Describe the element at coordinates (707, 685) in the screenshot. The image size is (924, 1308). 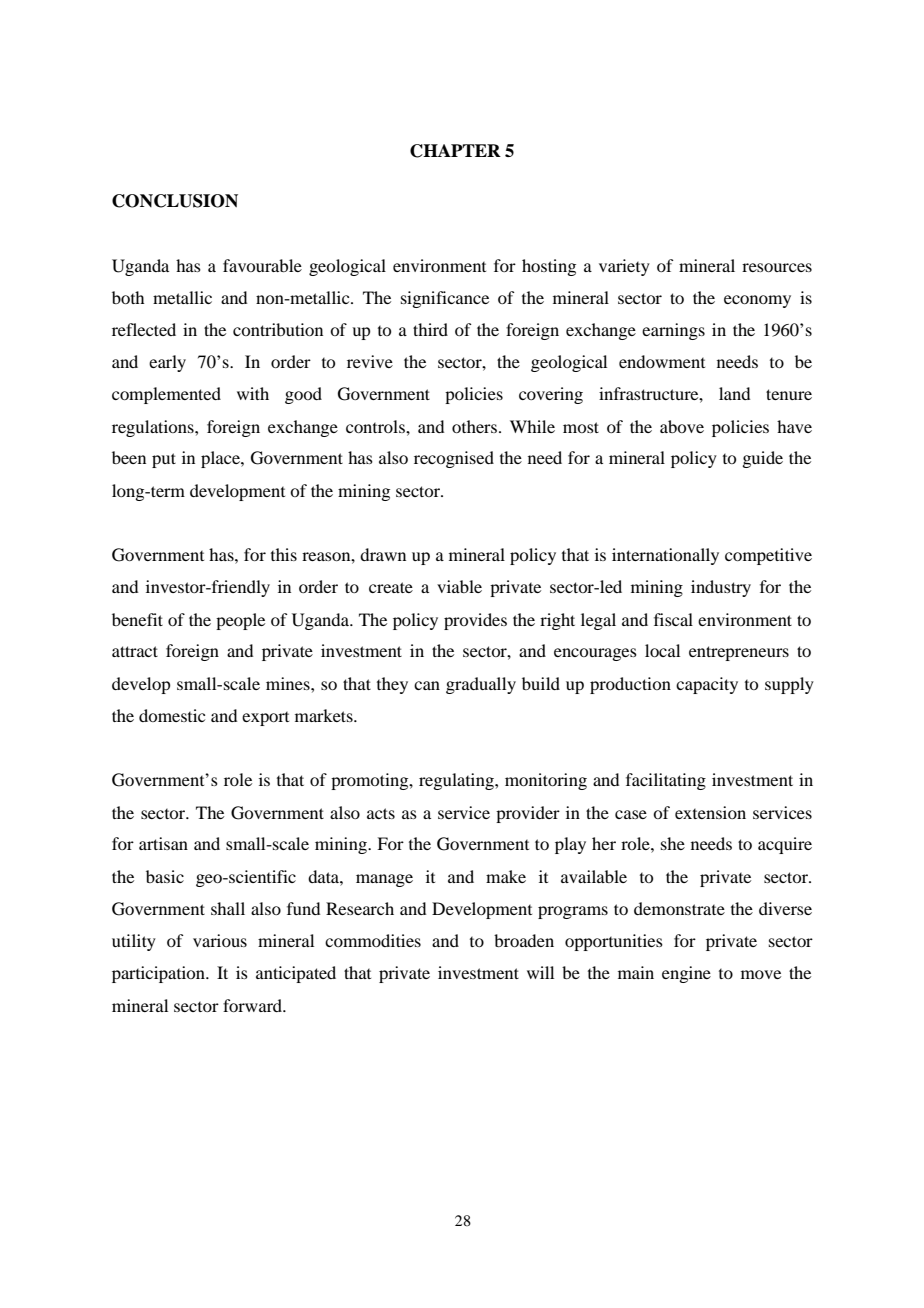
I see `capacity` at that location.
